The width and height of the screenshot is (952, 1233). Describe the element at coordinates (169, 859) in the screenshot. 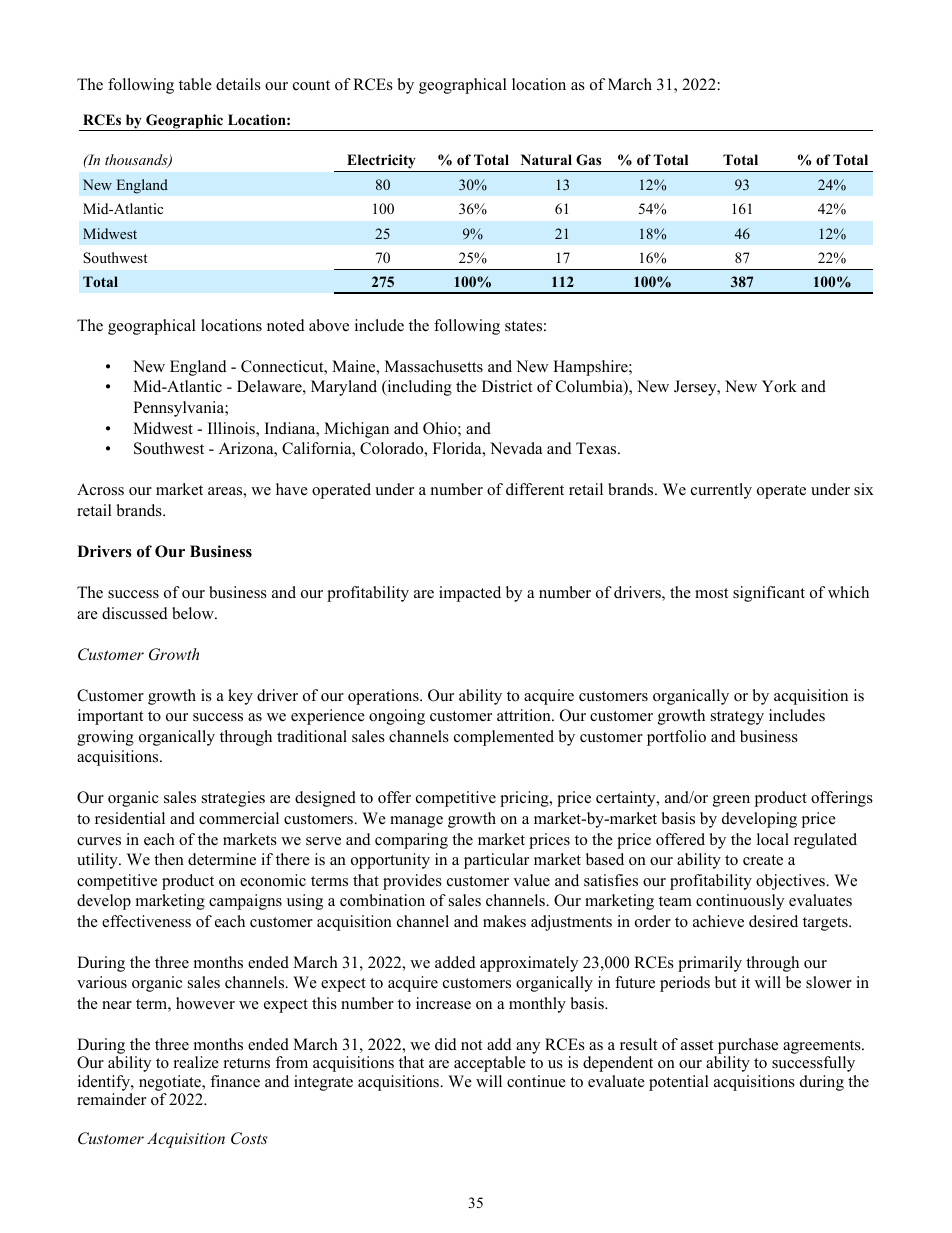

I see `then` at that location.
